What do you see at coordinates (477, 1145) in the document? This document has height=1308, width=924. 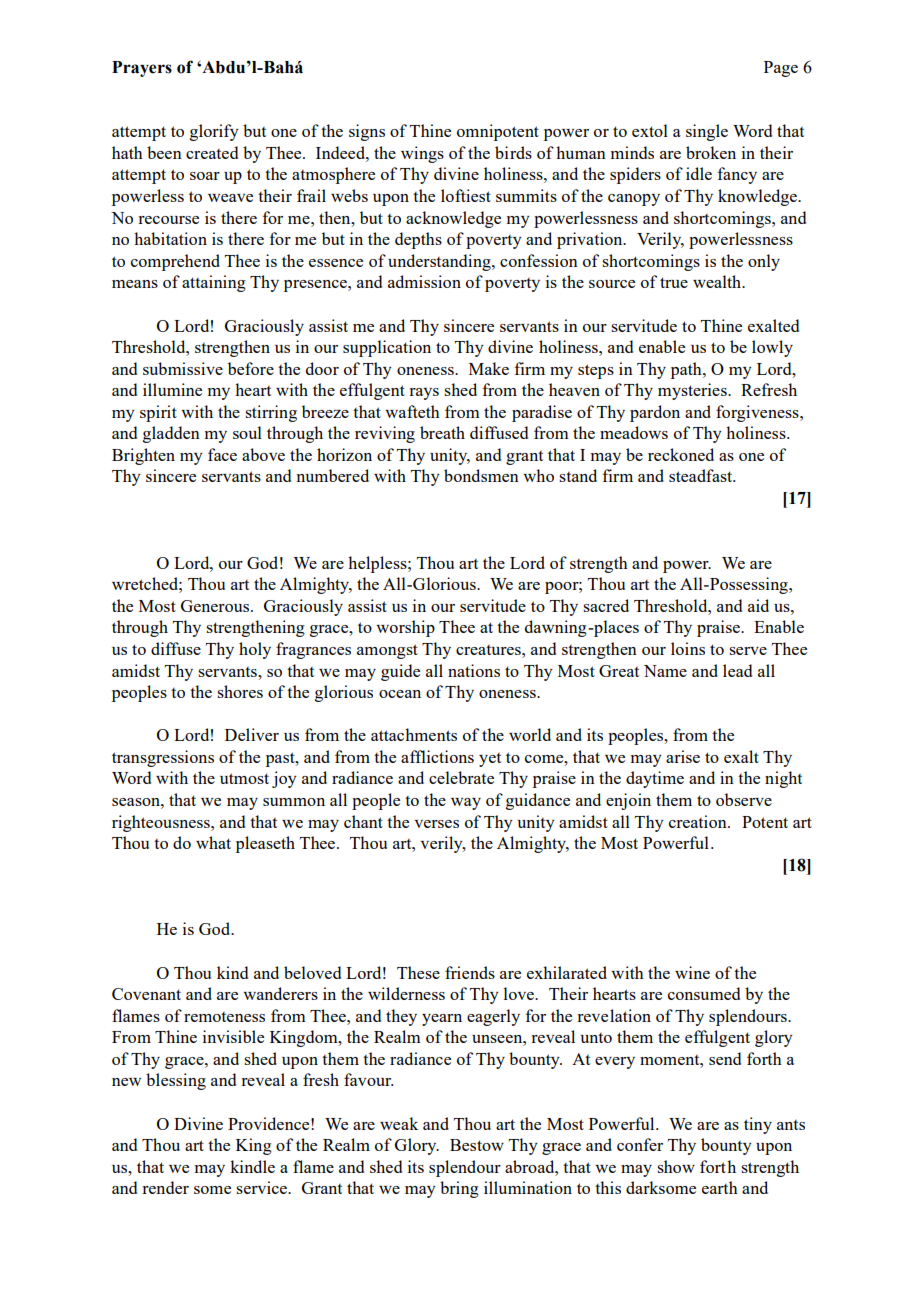 I see `Bestow` at bounding box center [477, 1145].
